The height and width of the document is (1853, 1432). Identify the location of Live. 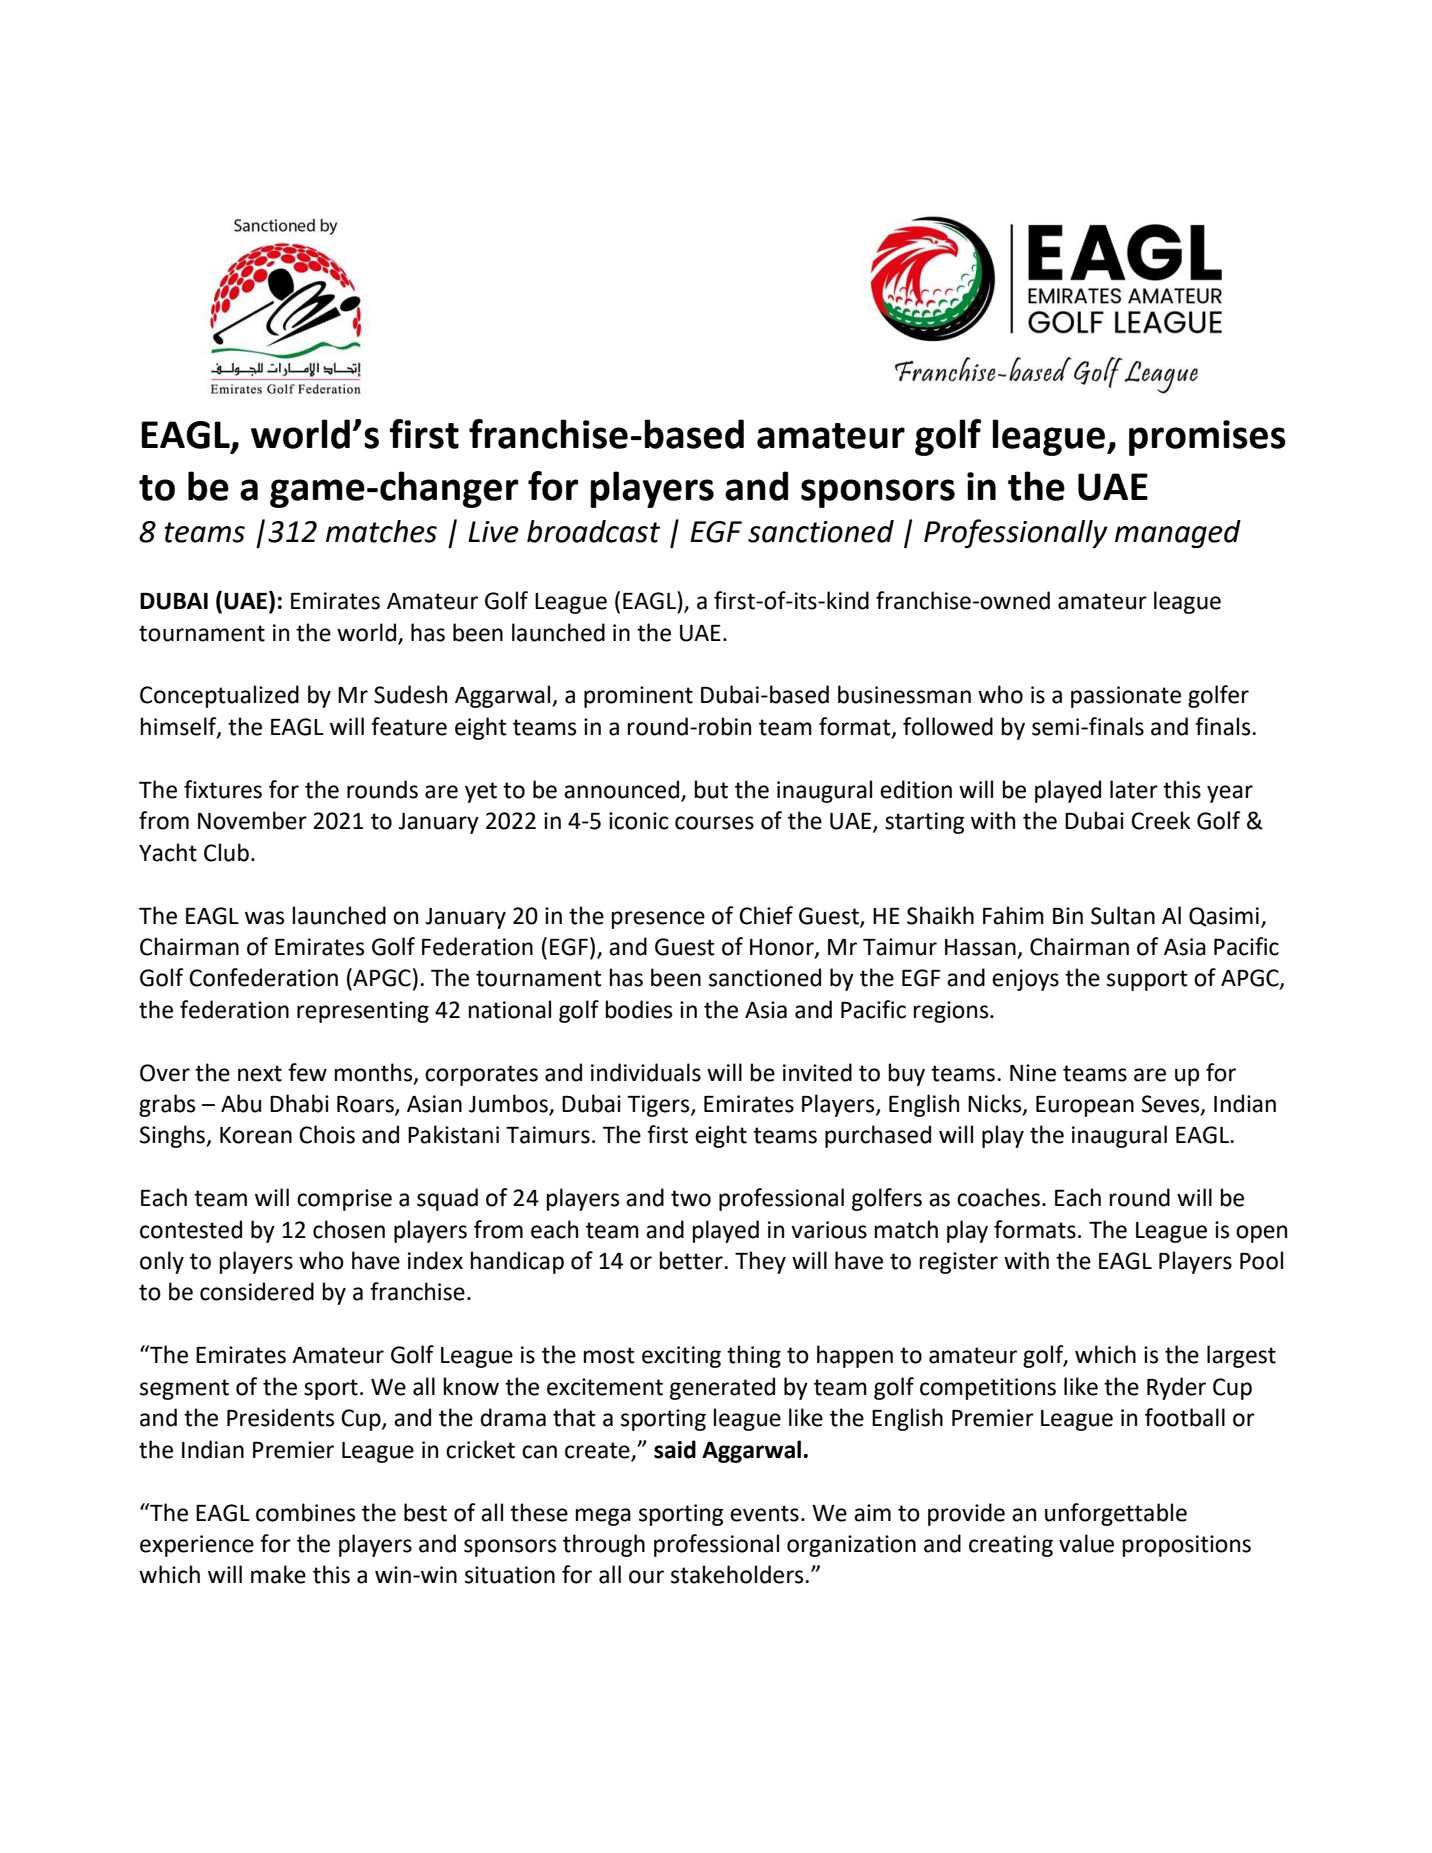
(493, 532).
